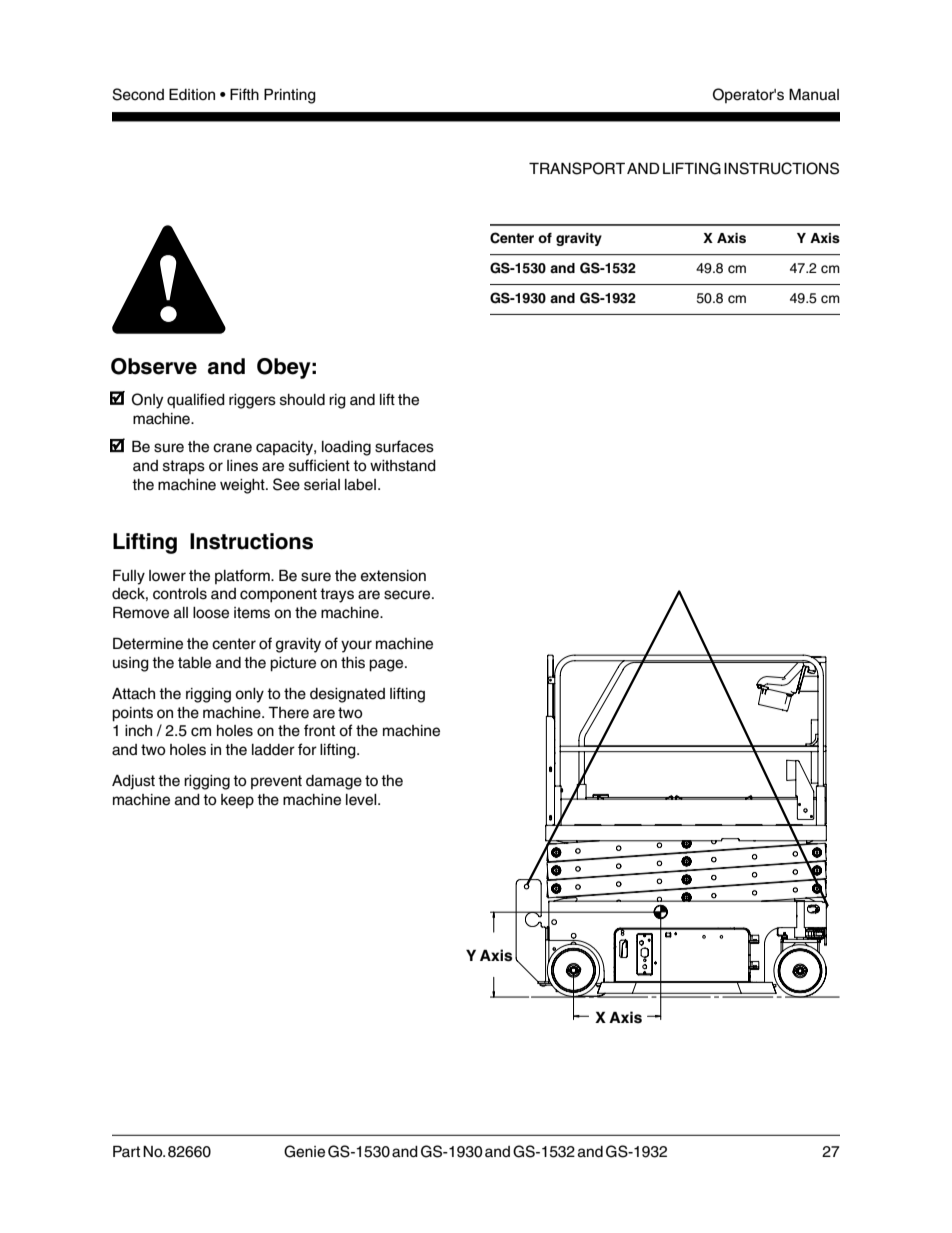 The image size is (952, 1233). What do you see at coordinates (211, 613) in the image?
I see `loose` at bounding box center [211, 613].
